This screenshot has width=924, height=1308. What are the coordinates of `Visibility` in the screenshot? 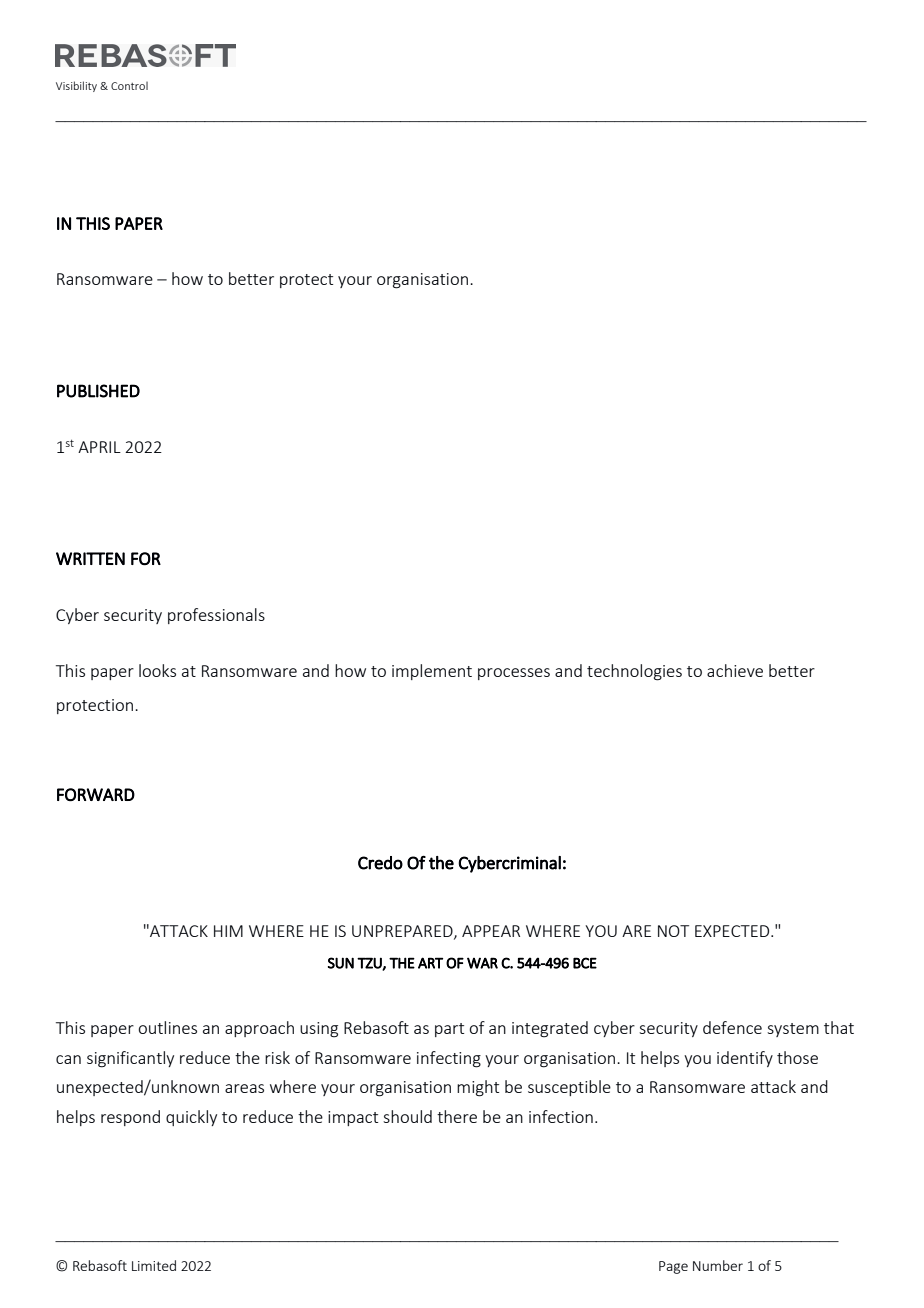 It's located at (76, 86).
